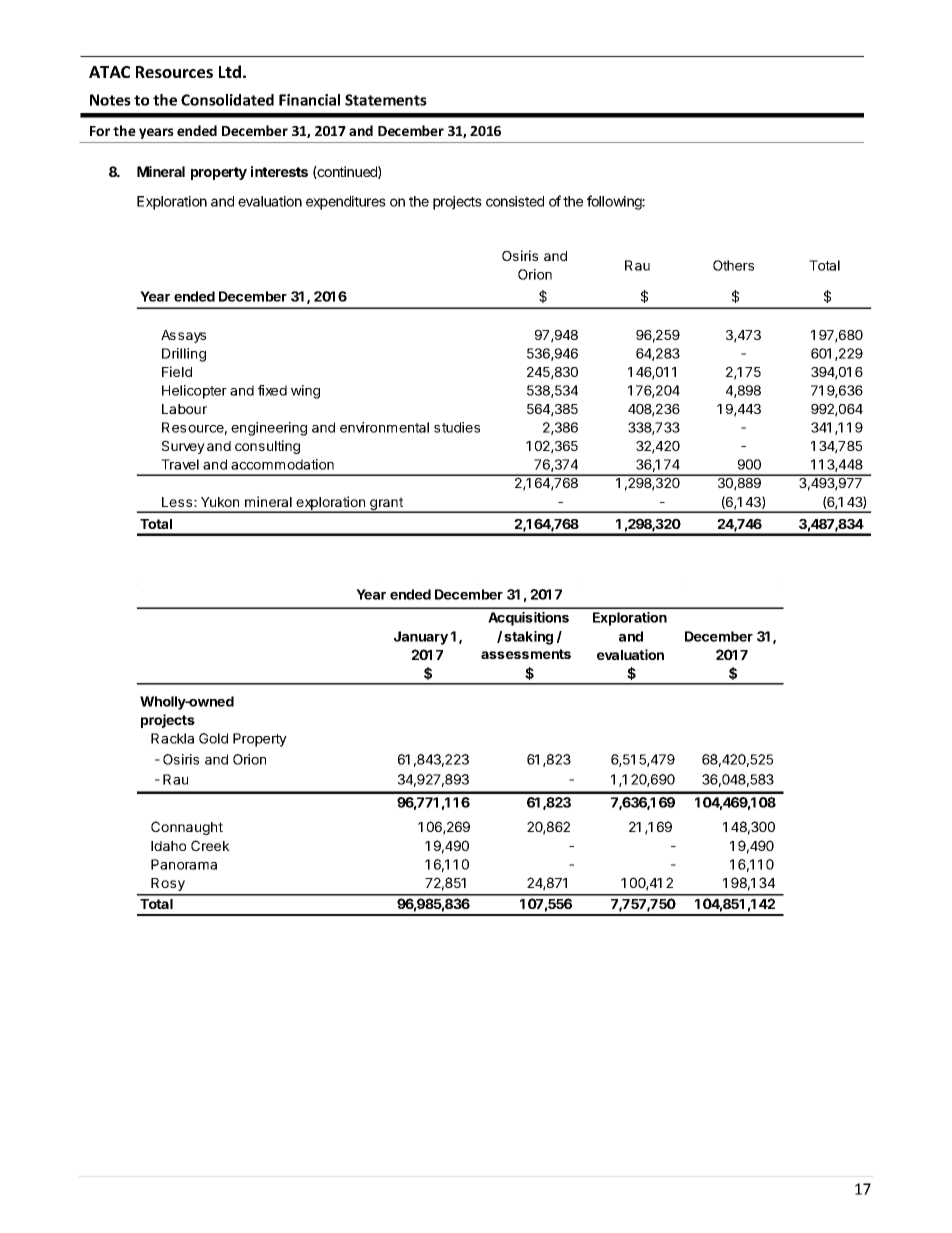 The width and height of the document is (952, 1233). What do you see at coordinates (386, 100) in the document?
I see `Statements` at bounding box center [386, 100].
